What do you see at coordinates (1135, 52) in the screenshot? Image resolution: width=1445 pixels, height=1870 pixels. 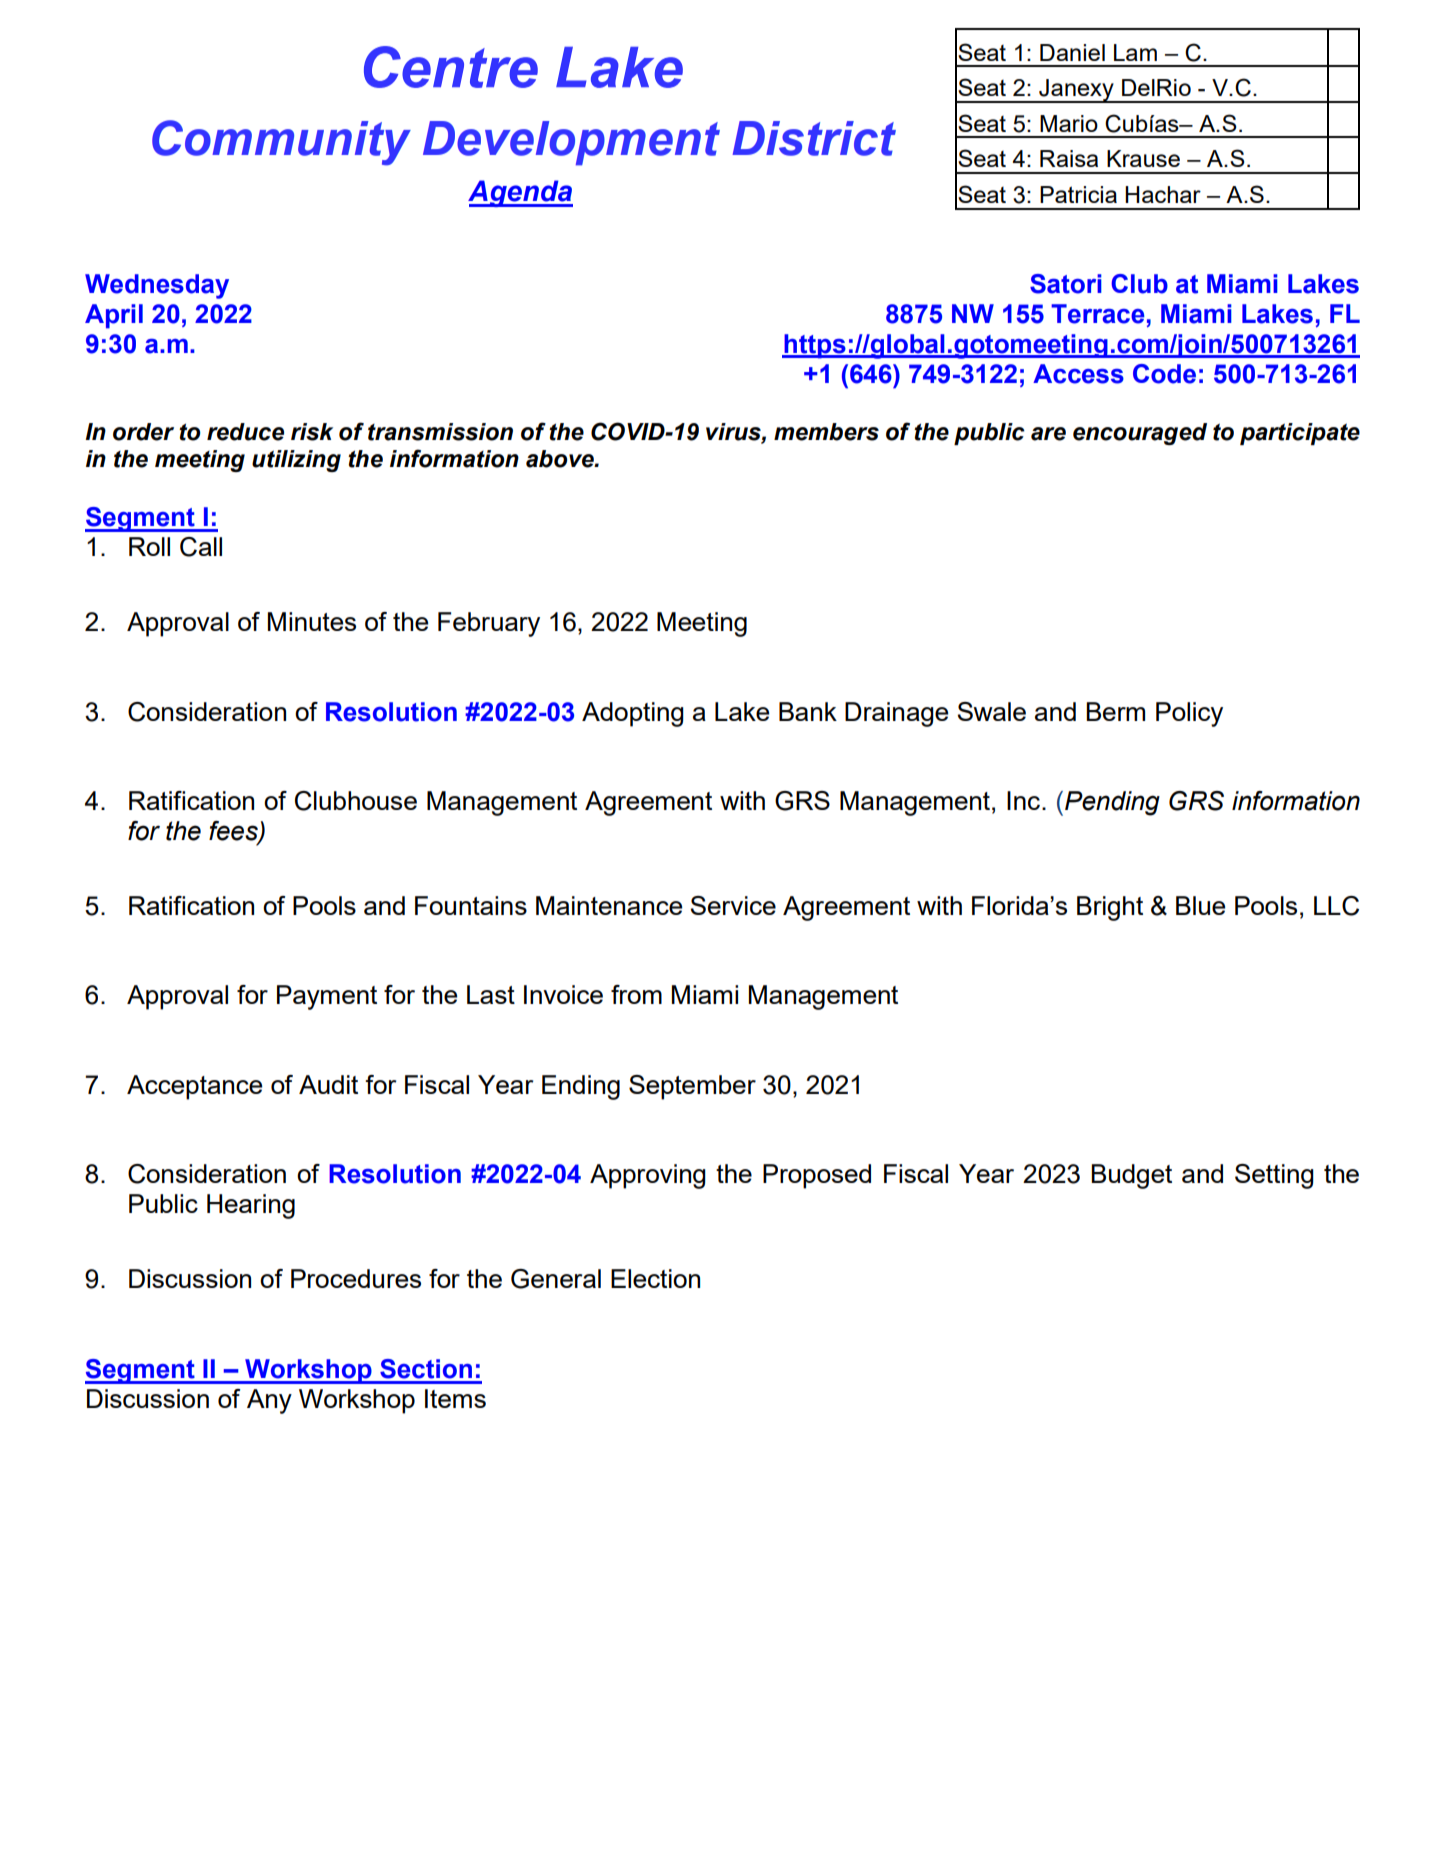 I see `Lam` at bounding box center [1135, 52].
